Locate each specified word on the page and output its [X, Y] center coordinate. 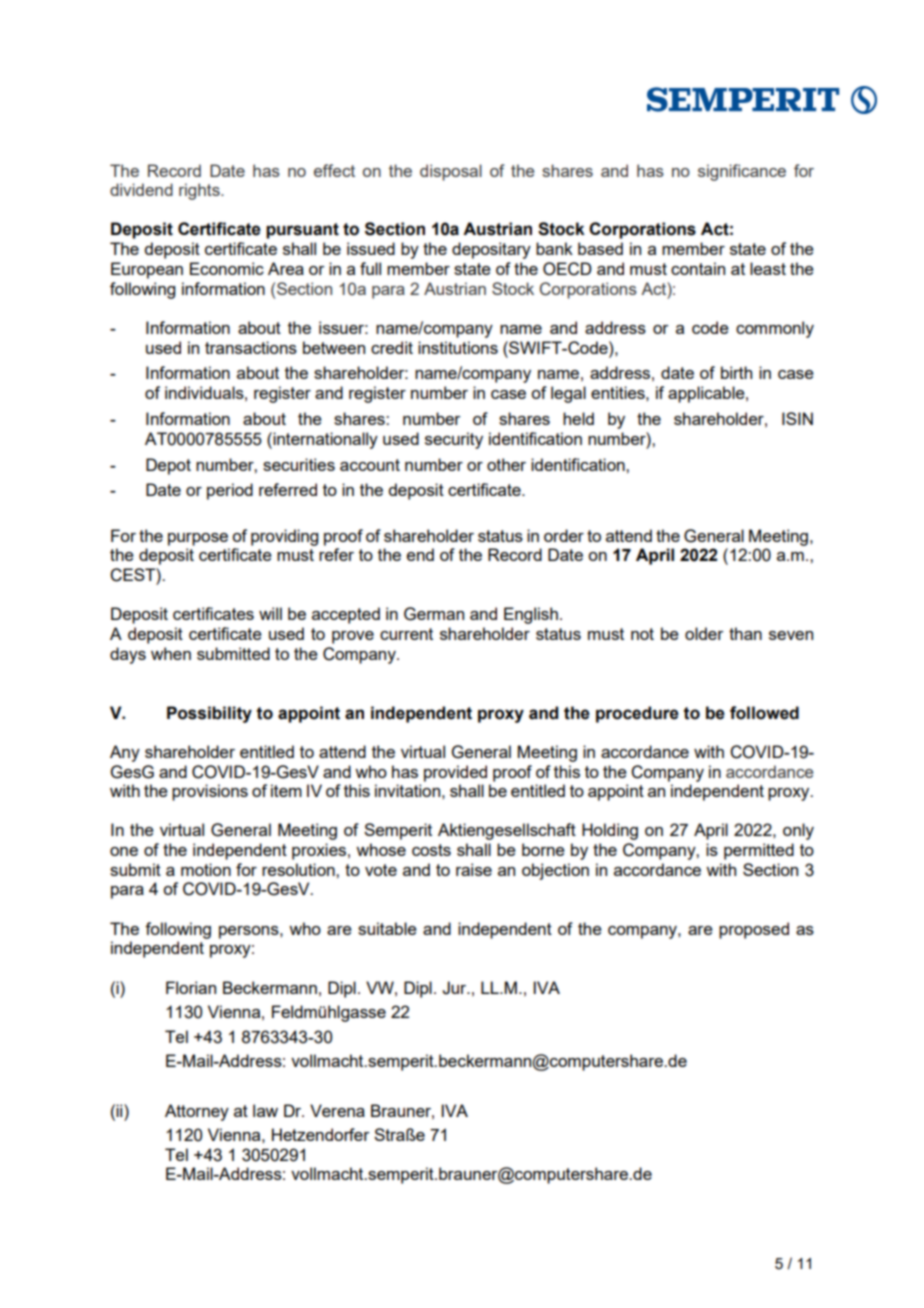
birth [736, 372]
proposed [754, 930]
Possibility [209, 714]
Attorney [197, 1112]
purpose [198, 539]
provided [455, 773]
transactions [251, 347]
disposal [451, 172]
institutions [458, 347]
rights [200, 191]
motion [206, 869]
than [745, 633]
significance [742, 172]
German [434, 614]
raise [474, 869]
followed [764, 713]
